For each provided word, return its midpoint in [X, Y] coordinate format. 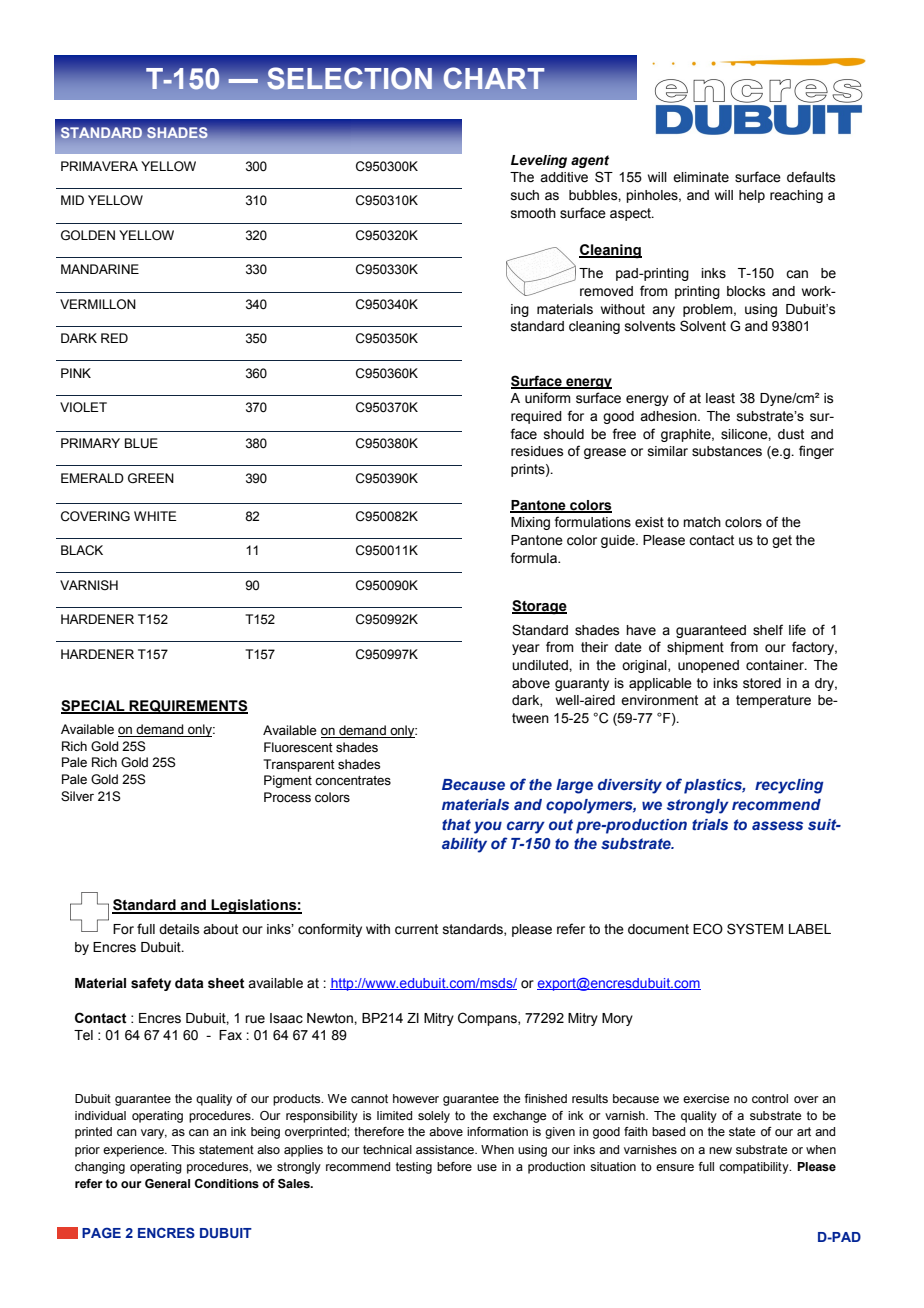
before [454, 1166]
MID [72, 200]
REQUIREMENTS [187, 707]
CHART [493, 78]
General [167, 1183]
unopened [708, 666]
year [526, 649]
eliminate [701, 177]
